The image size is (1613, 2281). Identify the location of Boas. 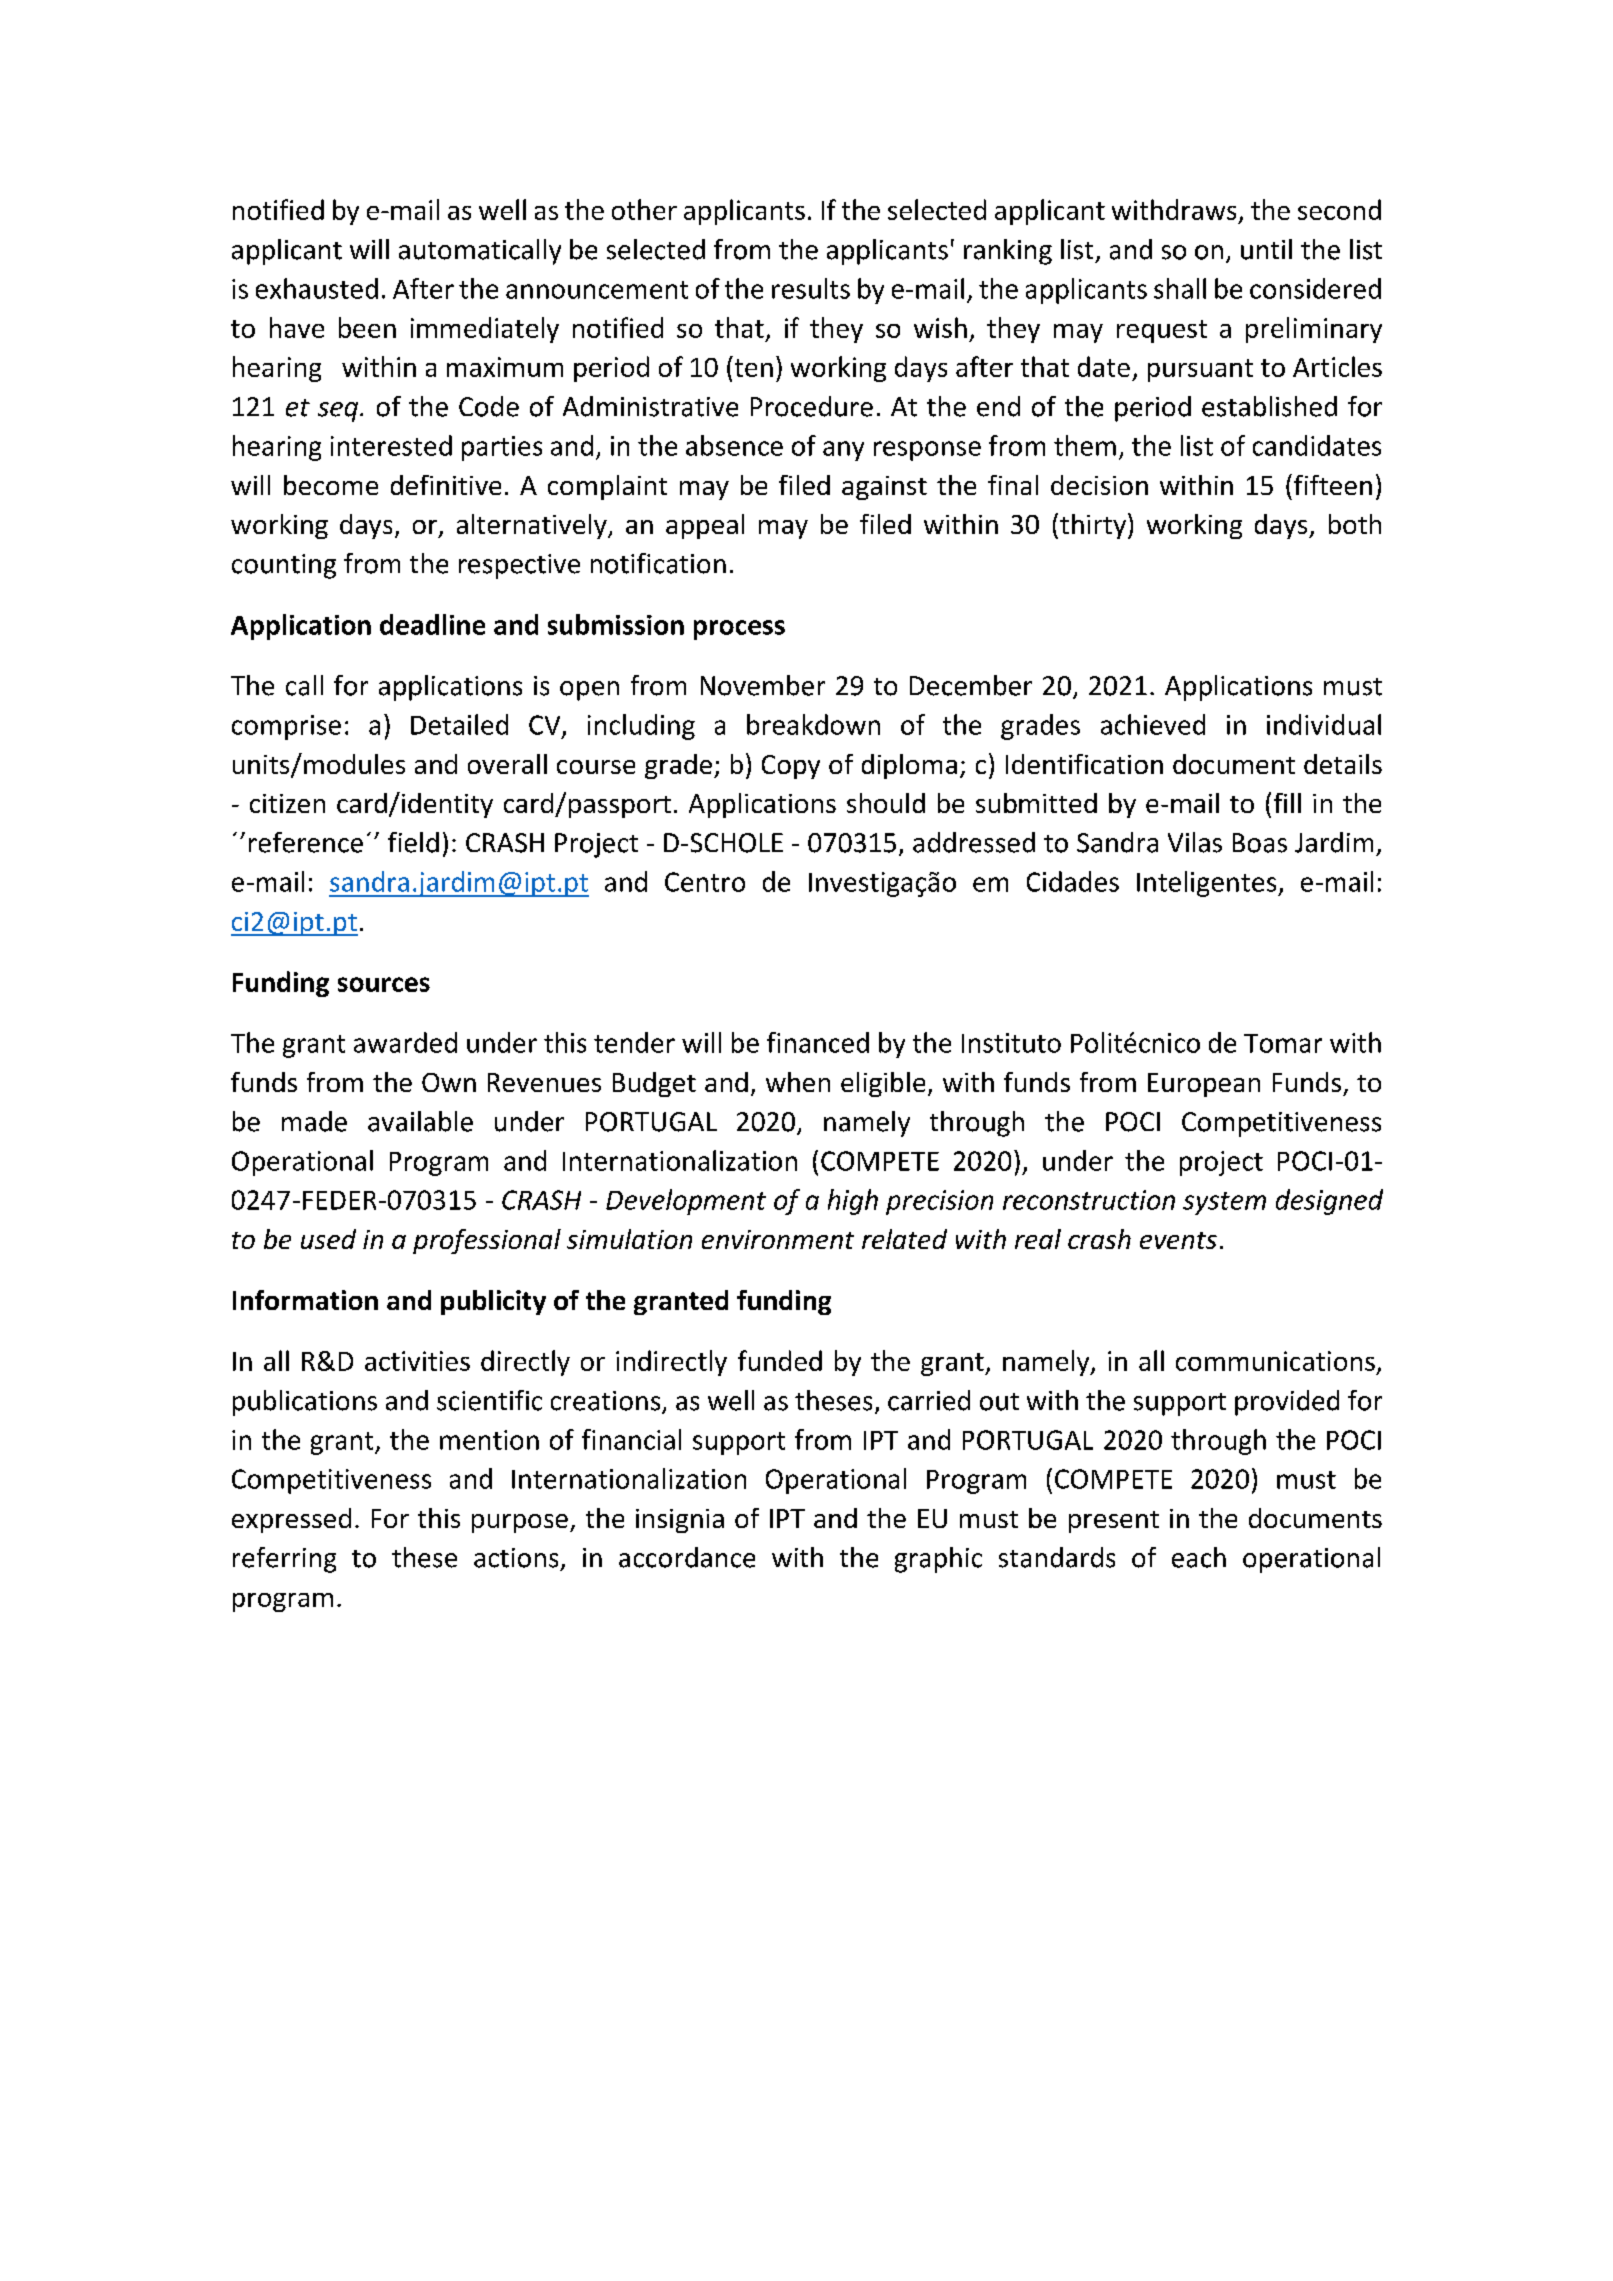
(1260, 843).
